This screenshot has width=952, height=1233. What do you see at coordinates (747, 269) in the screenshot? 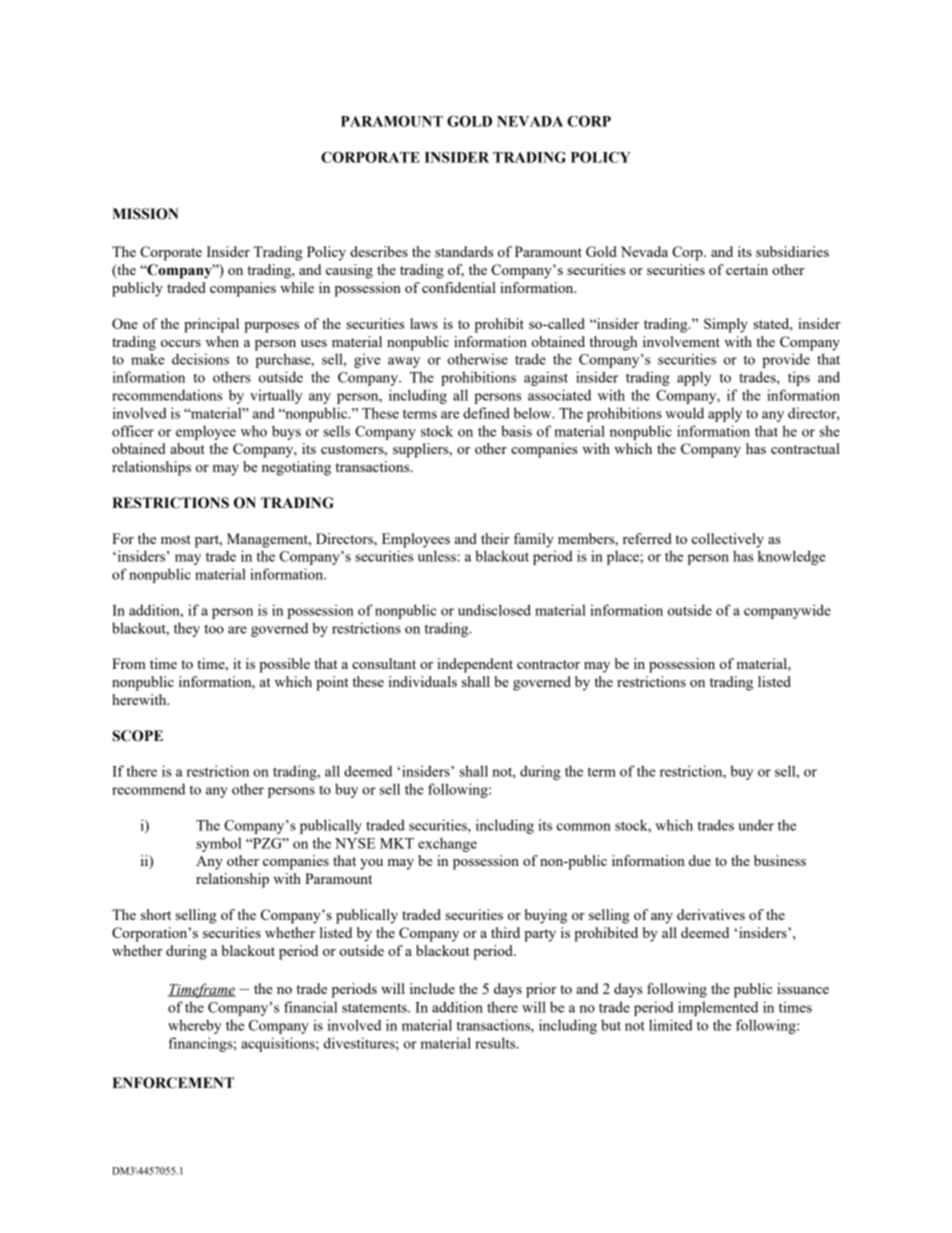
I see `certain` at bounding box center [747, 269].
